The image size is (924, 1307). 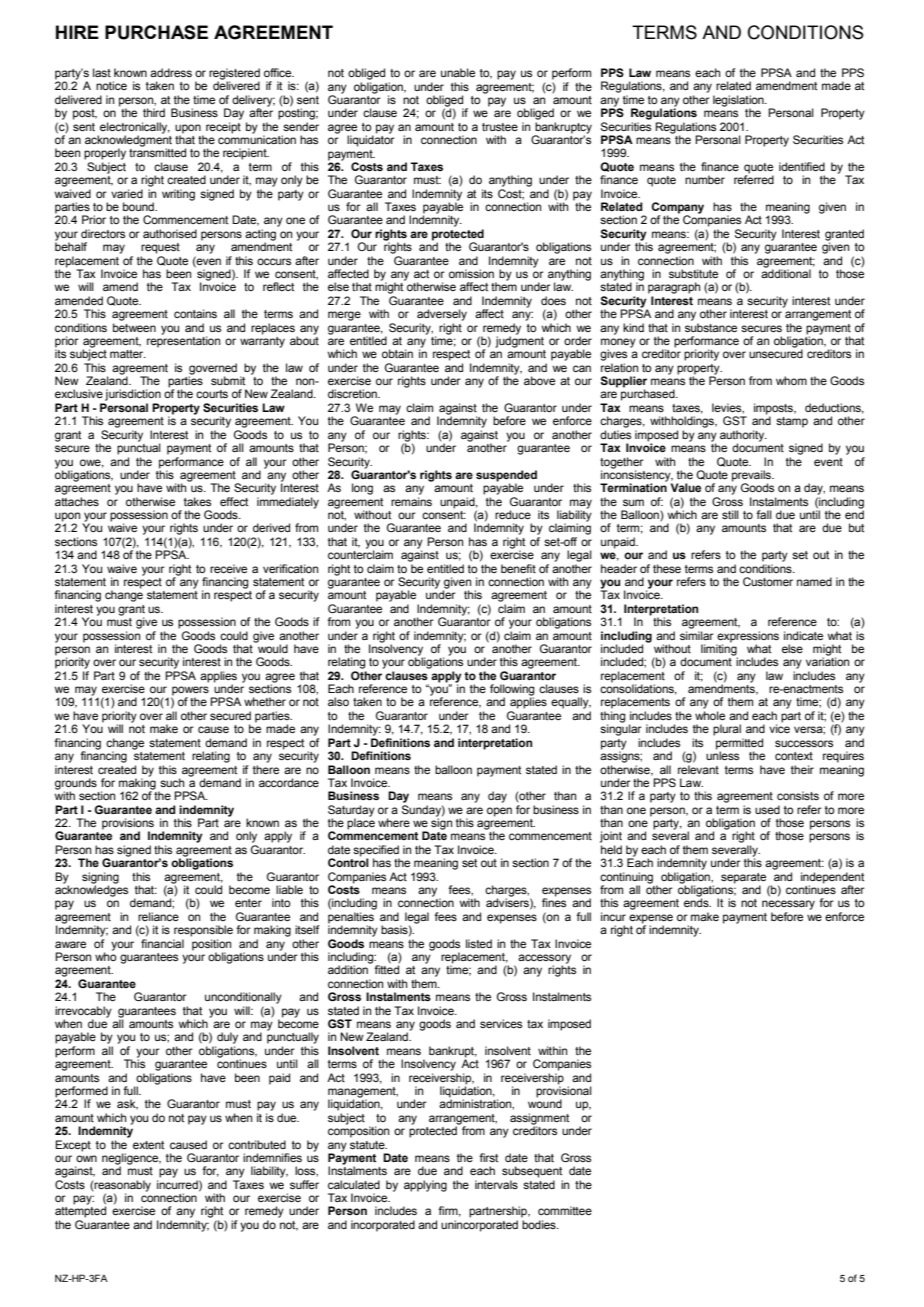 I want to click on courts, so click(x=212, y=394).
